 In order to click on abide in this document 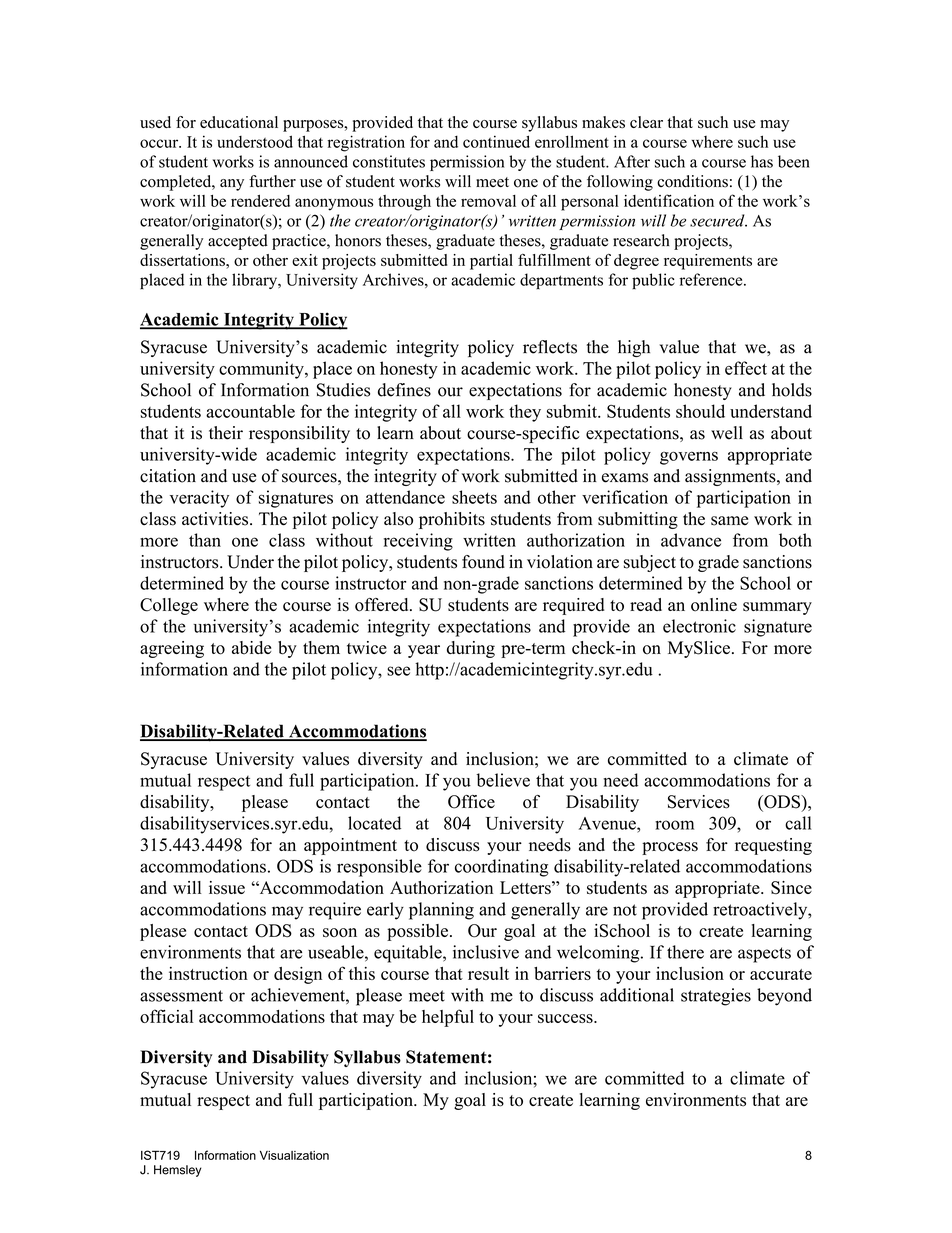, I will do `click(251, 648)`.
